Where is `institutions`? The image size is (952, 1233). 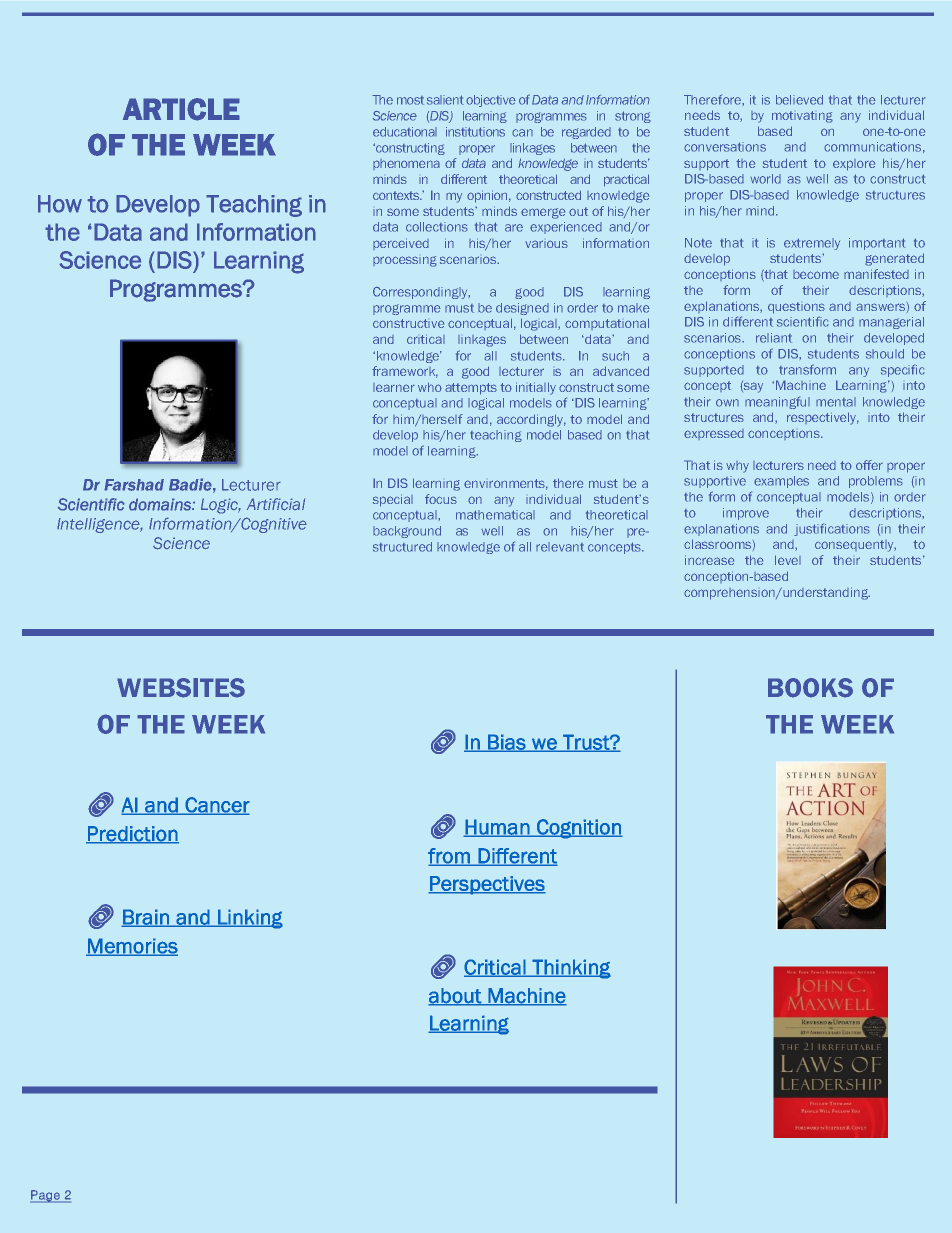
institutions is located at coordinates (475, 132).
